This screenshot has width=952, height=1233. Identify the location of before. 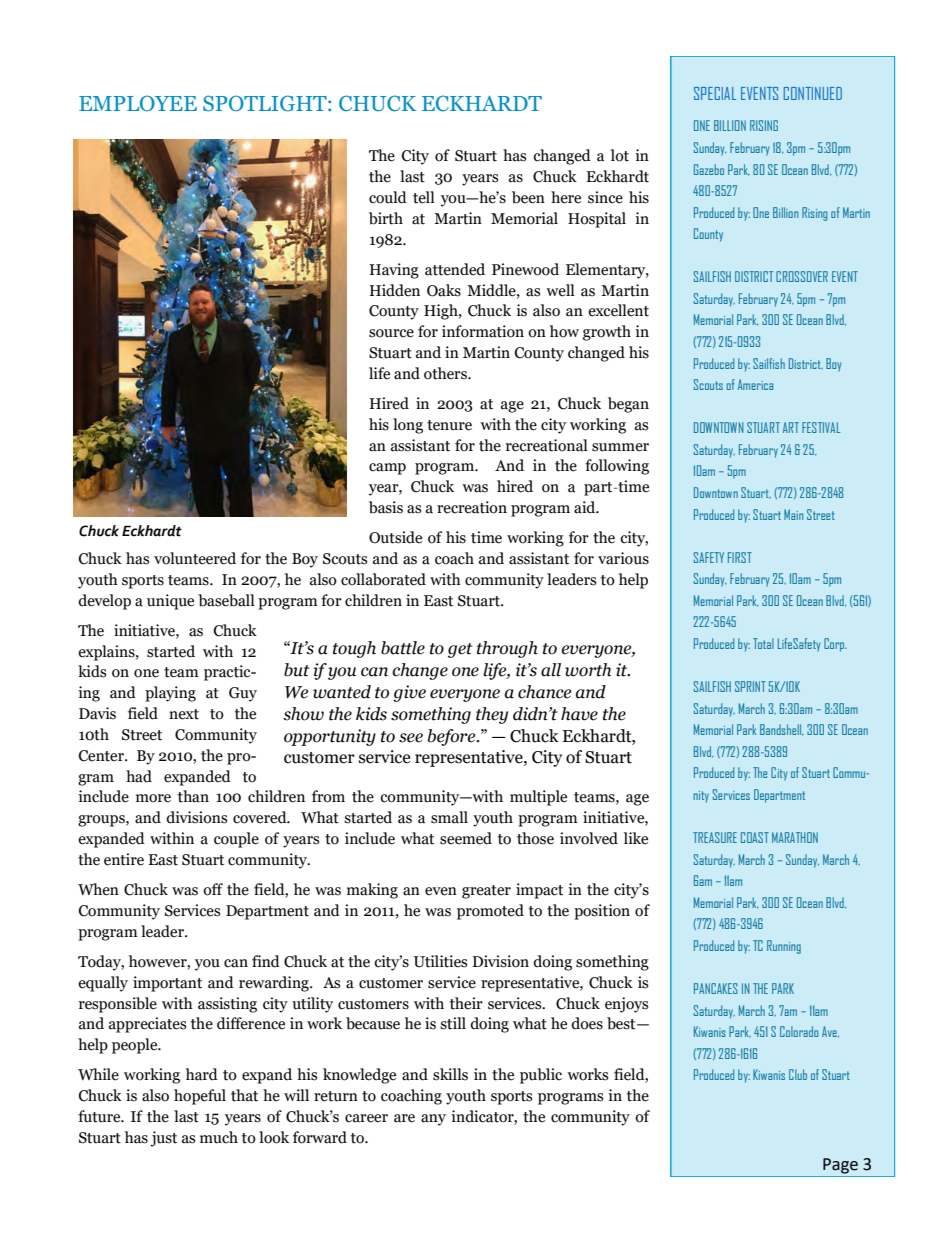
(452, 737).
